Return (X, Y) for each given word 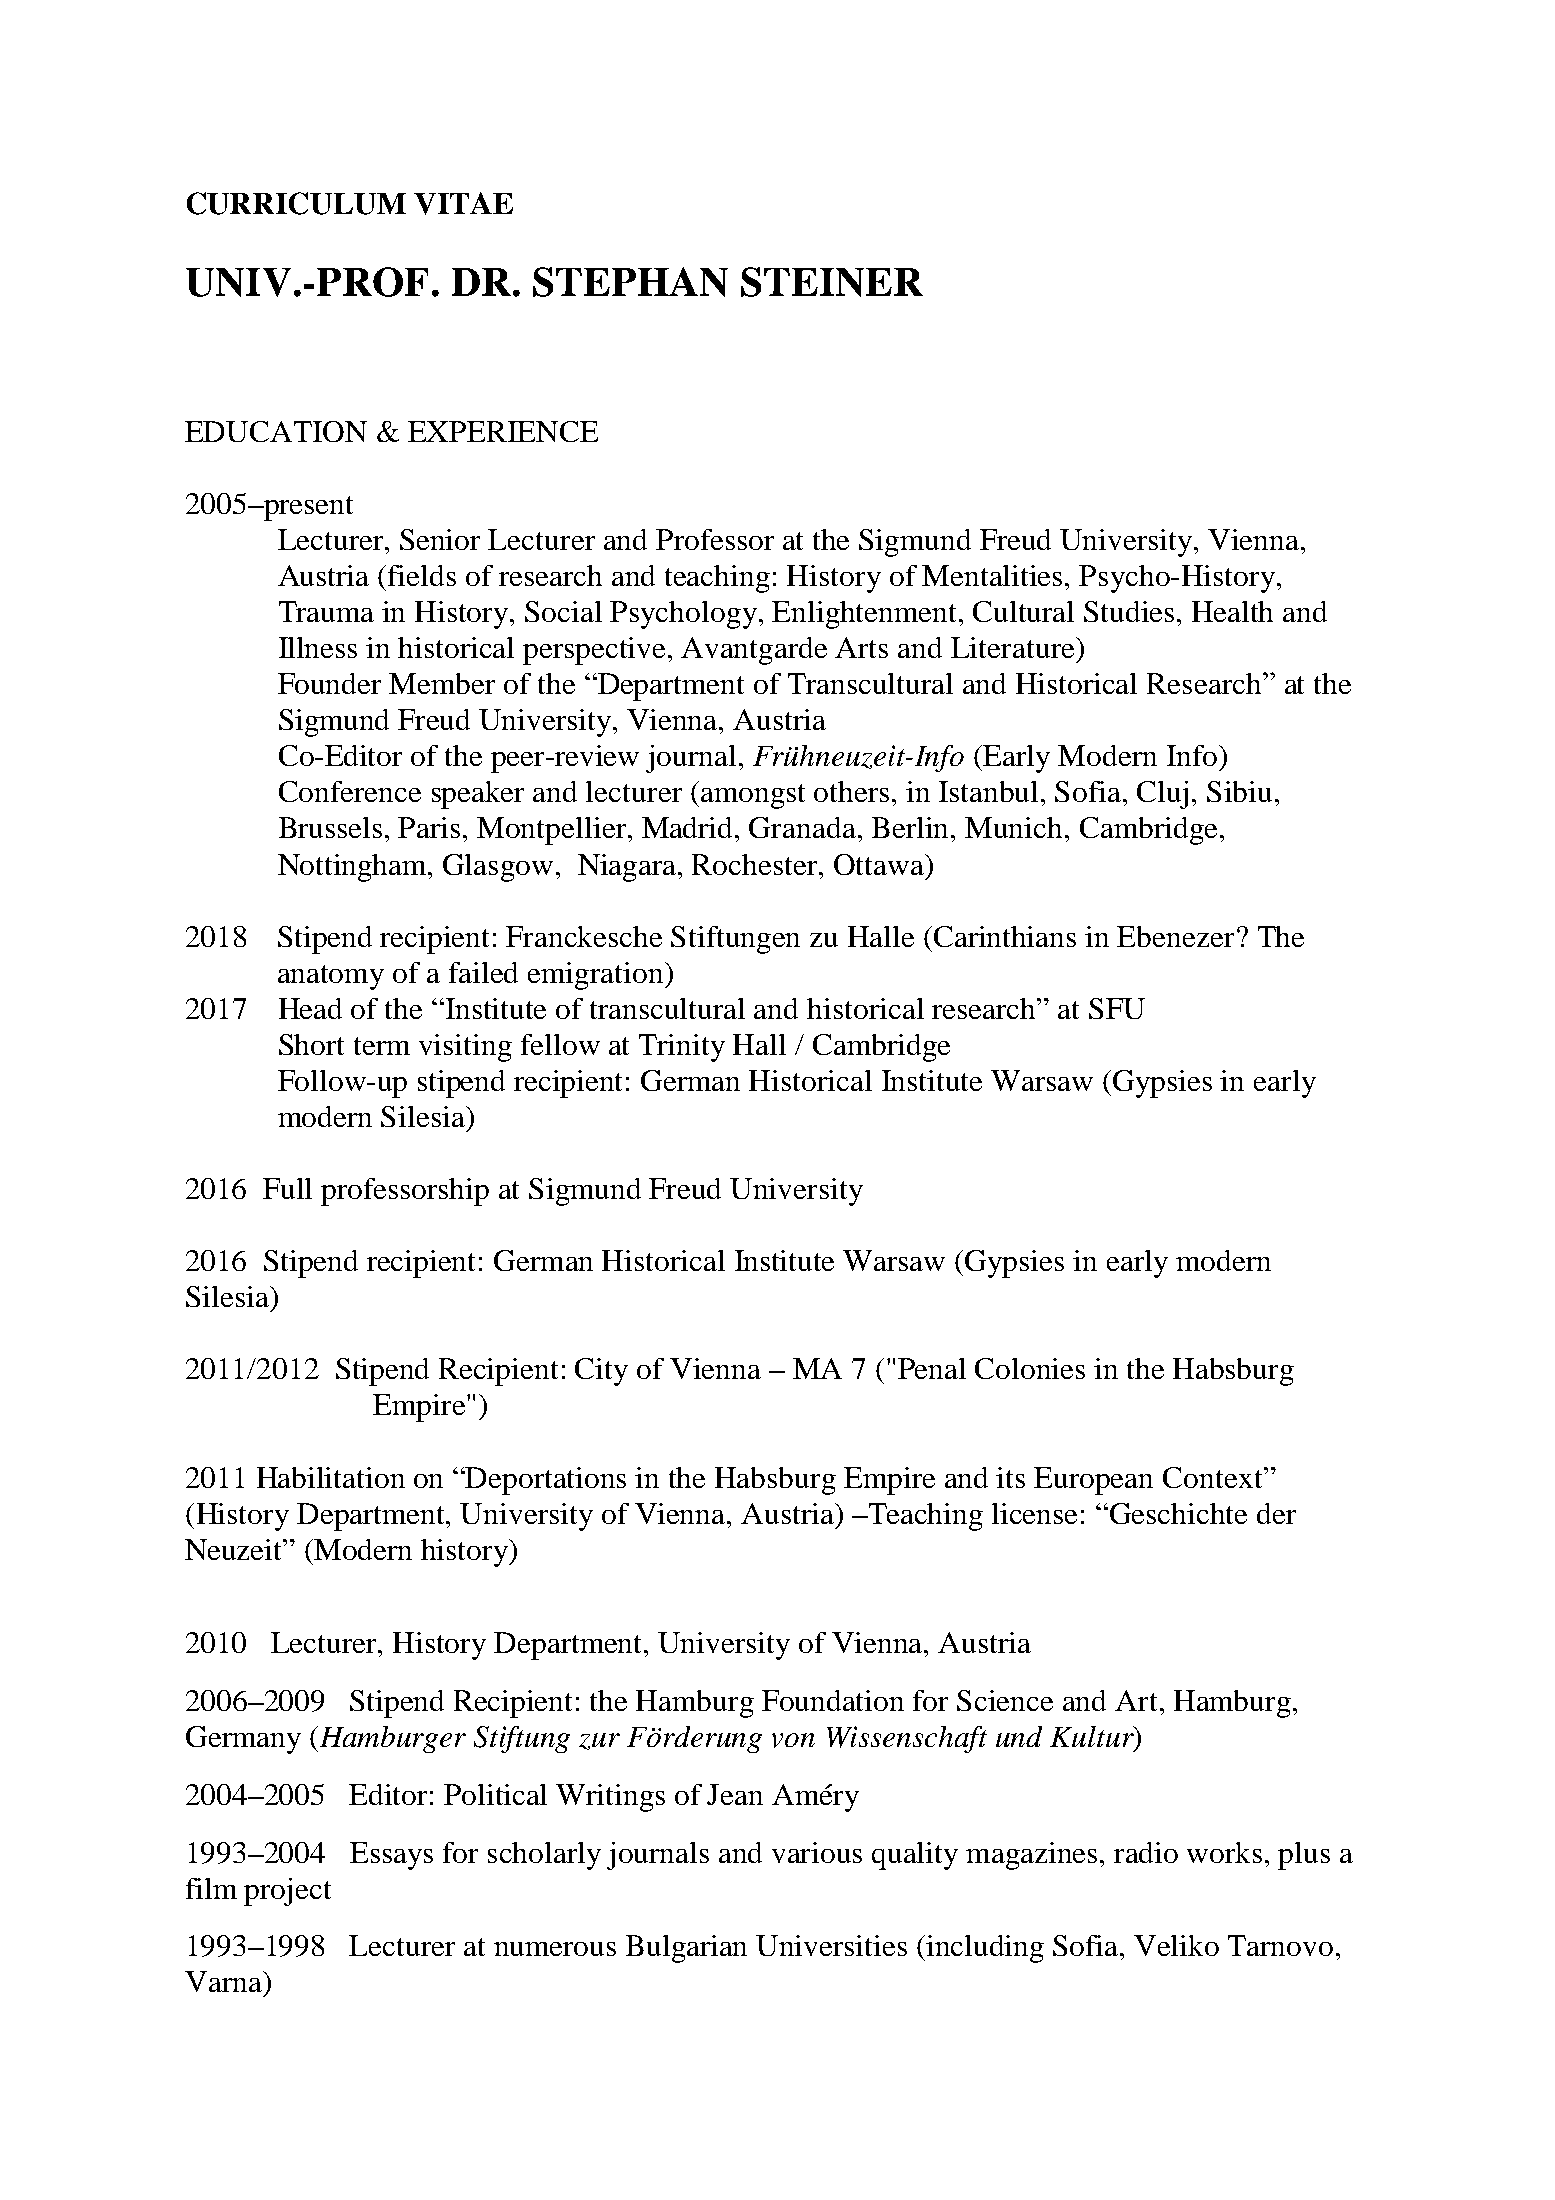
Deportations (545, 1481)
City (601, 1372)
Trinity (682, 1048)
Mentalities (994, 575)
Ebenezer (1175, 936)
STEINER (832, 282)
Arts (861, 647)
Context (1214, 1477)
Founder (329, 683)
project (287, 1892)
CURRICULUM (296, 203)
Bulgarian (686, 1949)
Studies (1131, 611)
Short (311, 1044)
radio (1146, 1852)
